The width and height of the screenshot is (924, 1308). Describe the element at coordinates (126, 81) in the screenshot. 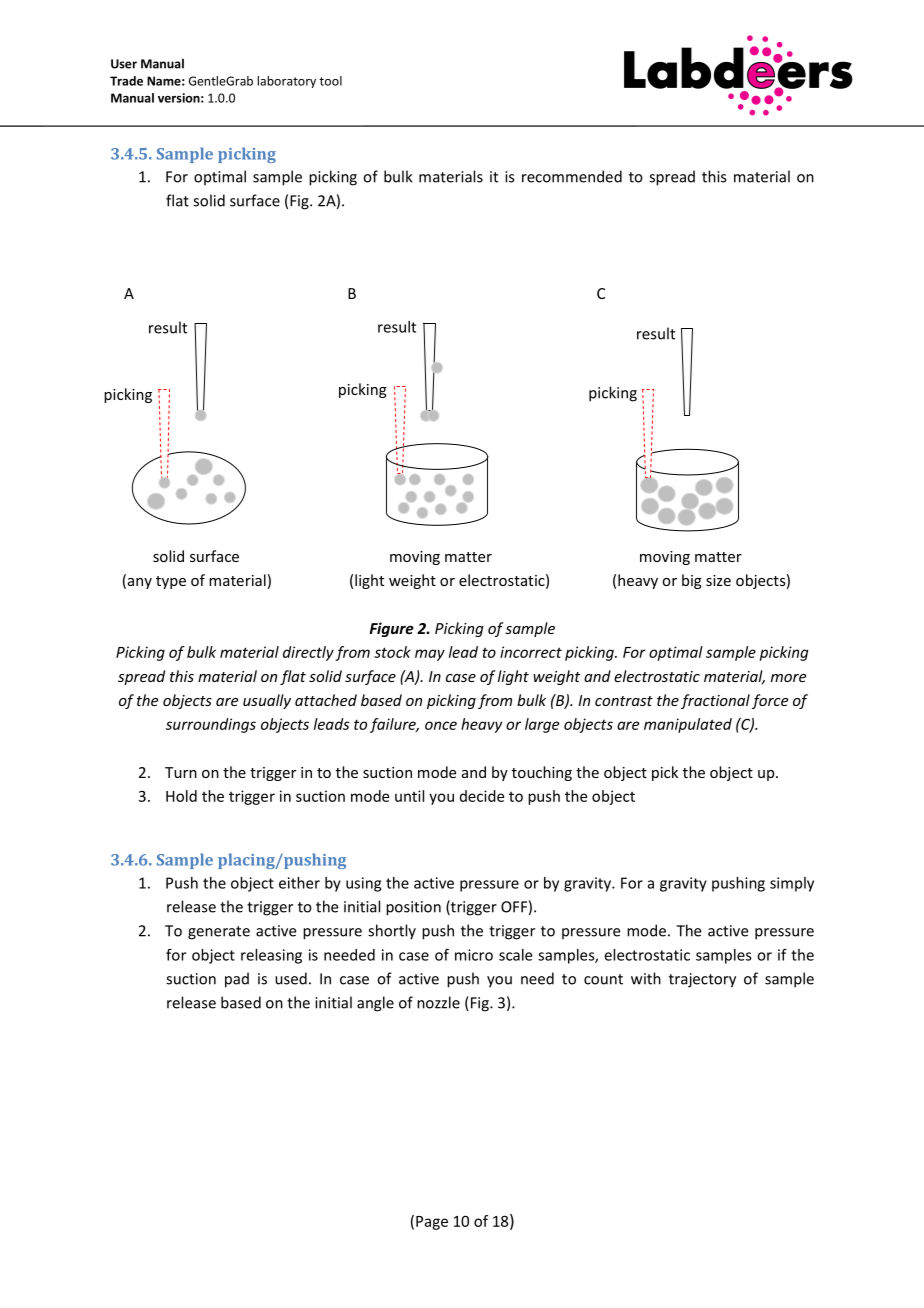

I see `Trade` at that location.
